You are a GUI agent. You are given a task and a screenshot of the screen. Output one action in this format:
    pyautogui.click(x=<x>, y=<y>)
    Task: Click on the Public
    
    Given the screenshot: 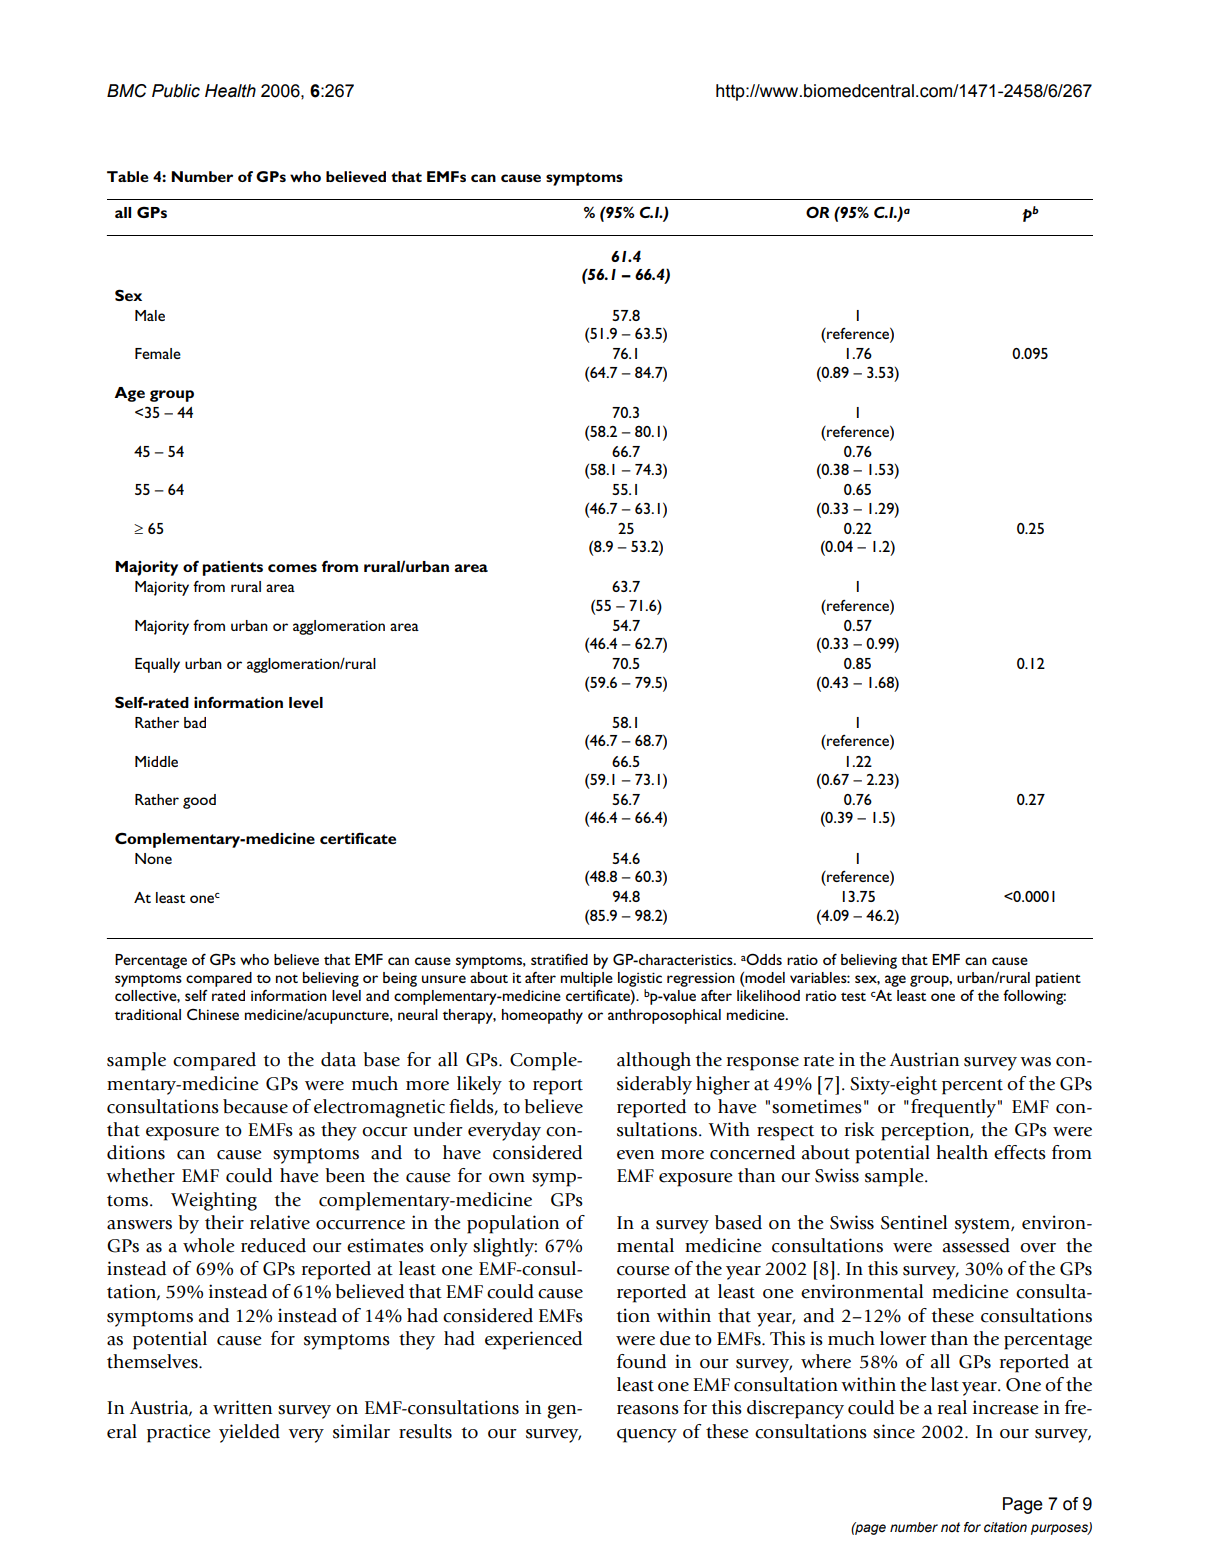 What is the action you would take?
    pyautogui.click(x=176, y=91)
